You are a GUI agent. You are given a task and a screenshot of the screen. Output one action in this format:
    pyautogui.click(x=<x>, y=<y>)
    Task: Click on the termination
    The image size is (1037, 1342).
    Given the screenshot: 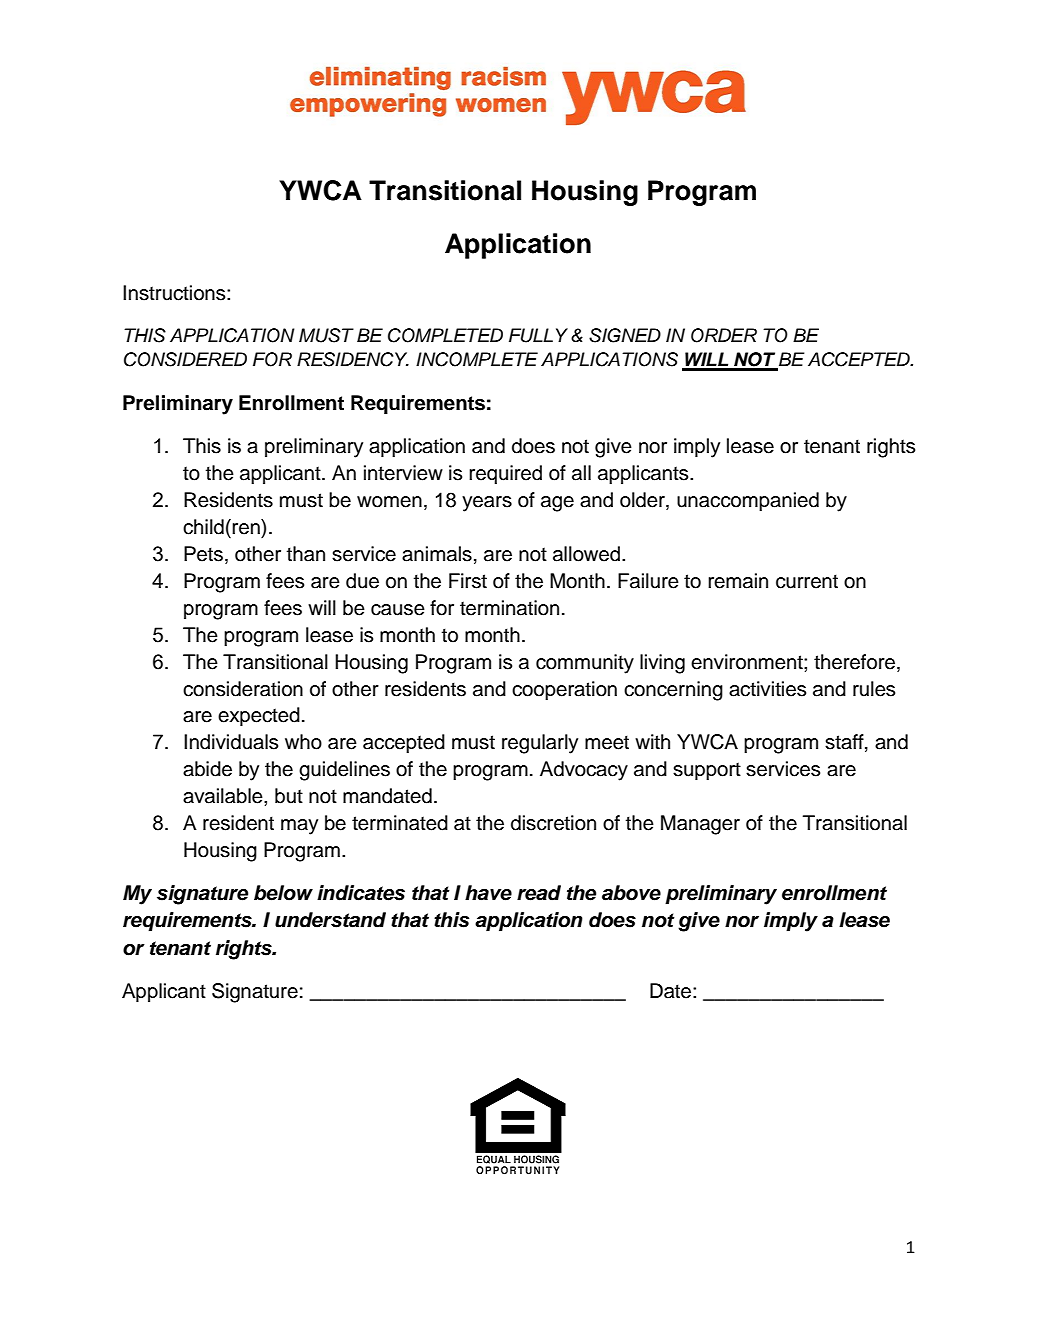 What is the action you would take?
    pyautogui.click(x=509, y=608)
